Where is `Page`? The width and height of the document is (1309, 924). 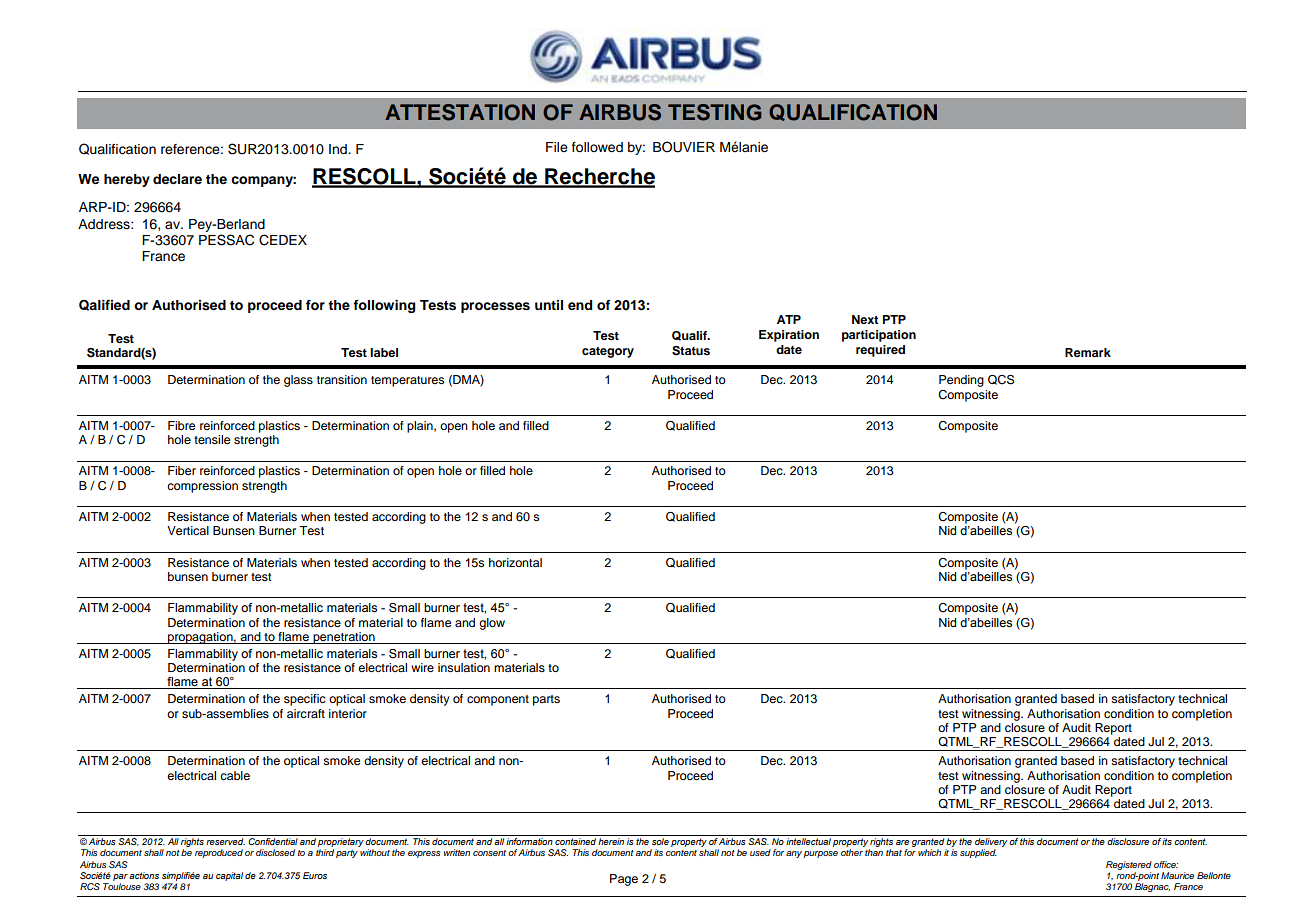 Page is located at coordinates (624, 880).
